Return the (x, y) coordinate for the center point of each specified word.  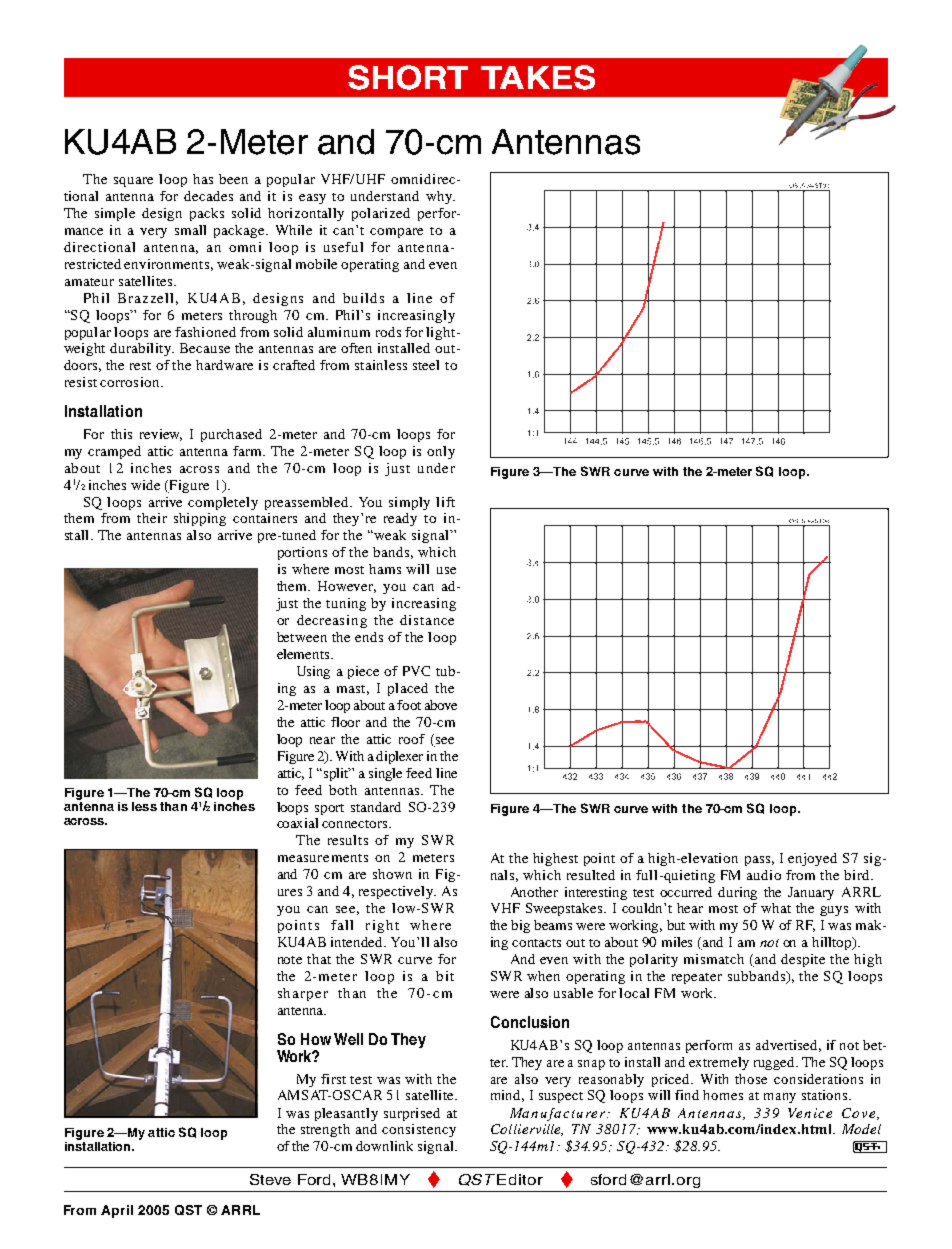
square (133, 182)
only (441, 452)
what (776, 908)
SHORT (408, 77)
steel (426, 365)
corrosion (131, 382)
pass (757, 861)
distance (427, 620)
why (440, 197)
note (290, 960)
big (520, 926)
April (117, 1211)
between (302, 637)
